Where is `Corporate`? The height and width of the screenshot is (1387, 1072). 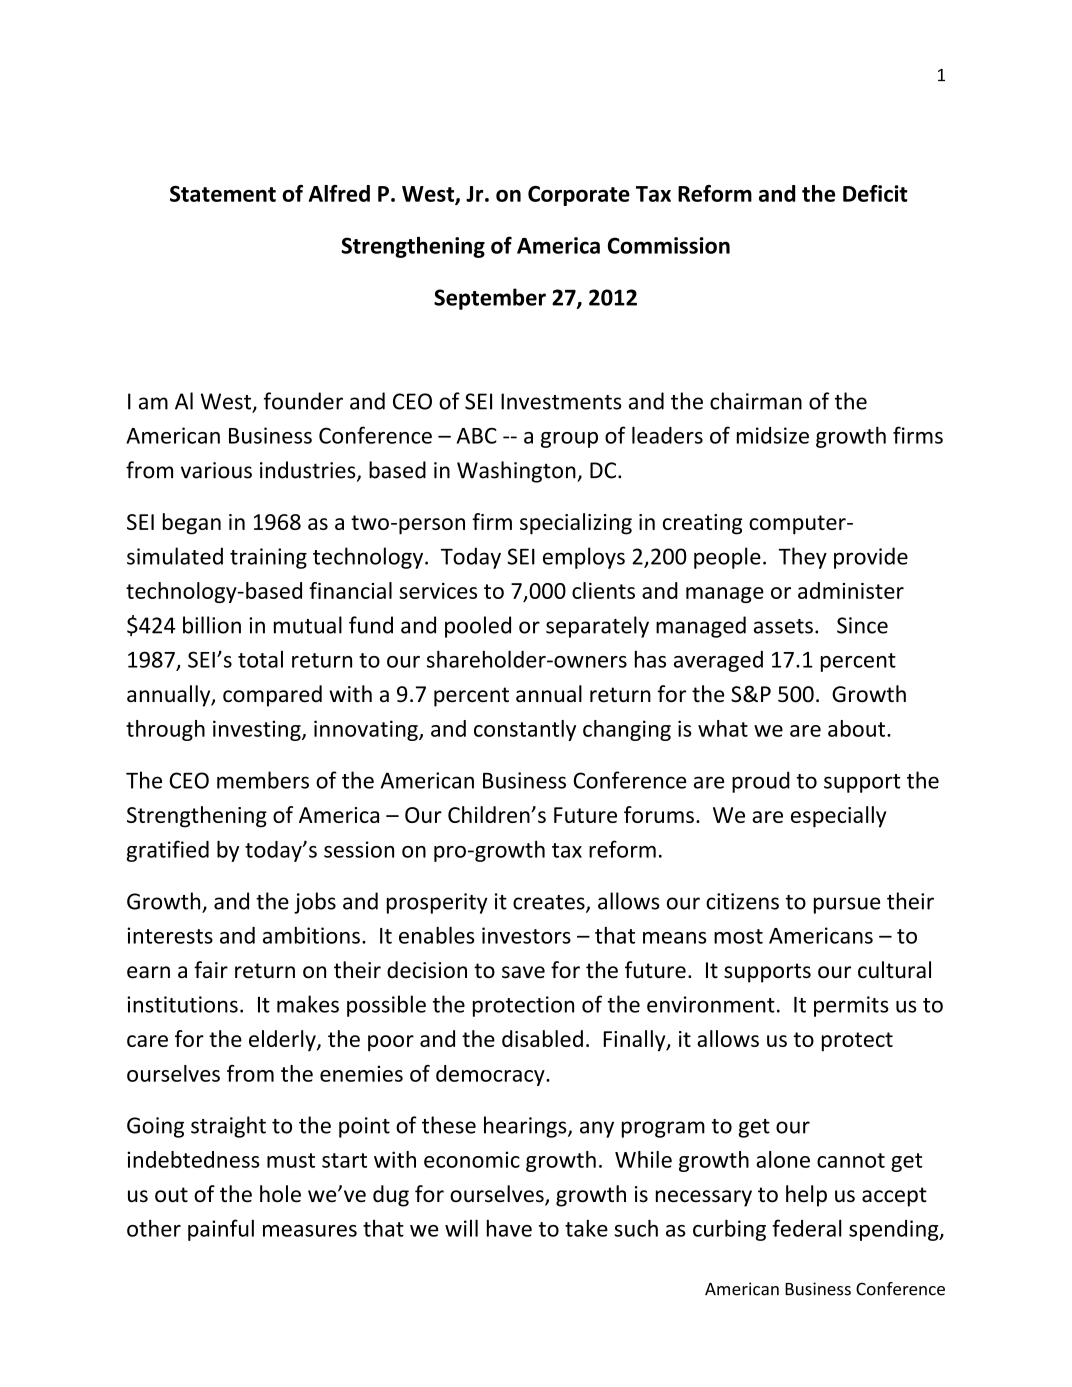
Corporate is located at coordinates (579, 196).
